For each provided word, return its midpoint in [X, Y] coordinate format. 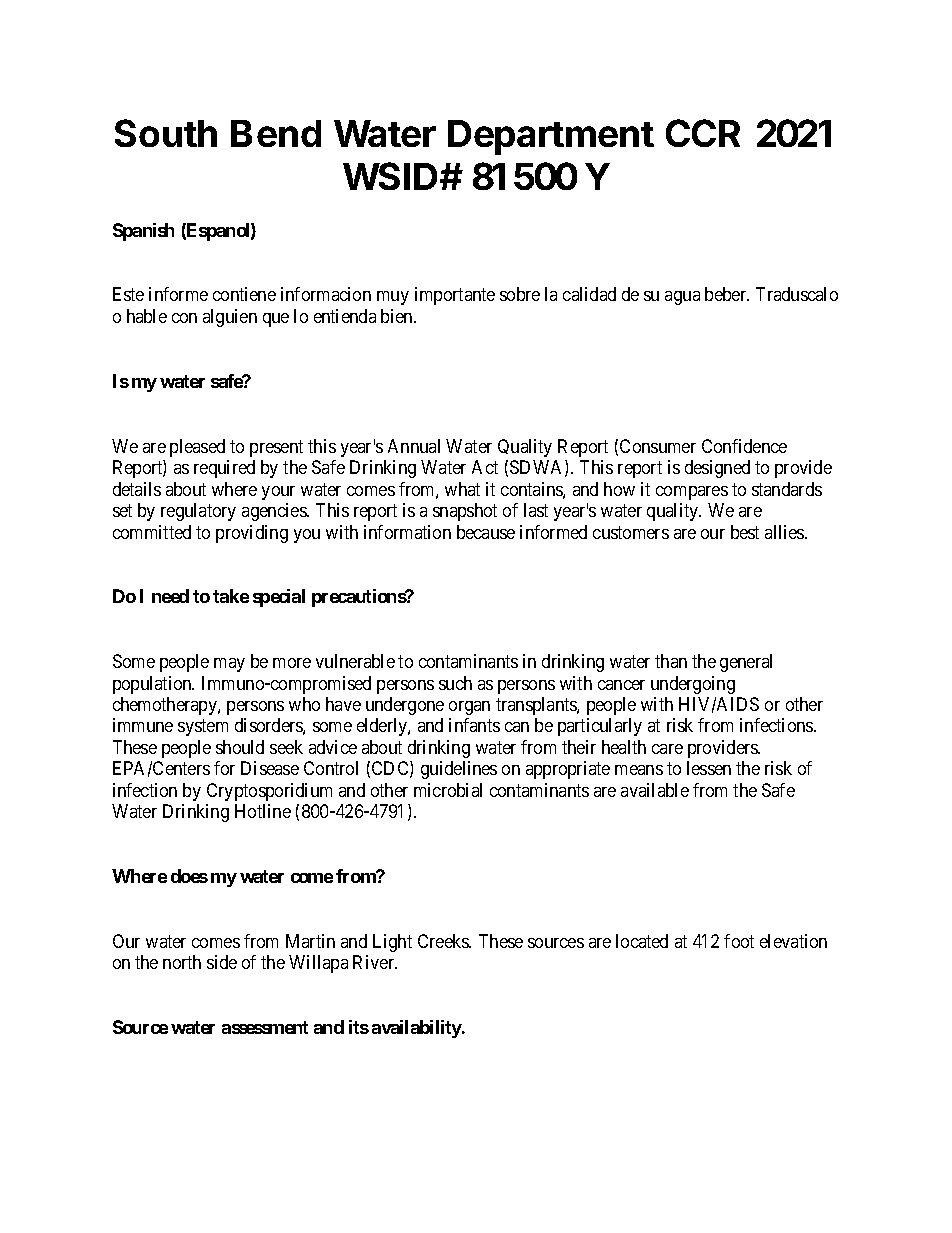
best [745, 532]
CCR [703, 133]
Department [551, 137]
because [486, 532]
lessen [709, 768]
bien [398, 316]
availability [417, 1029]
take [231, 596]
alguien [230, 318]
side [222, 962]
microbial [448, 790]
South [166, 133]
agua [682, 298]
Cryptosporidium [269, 792]
